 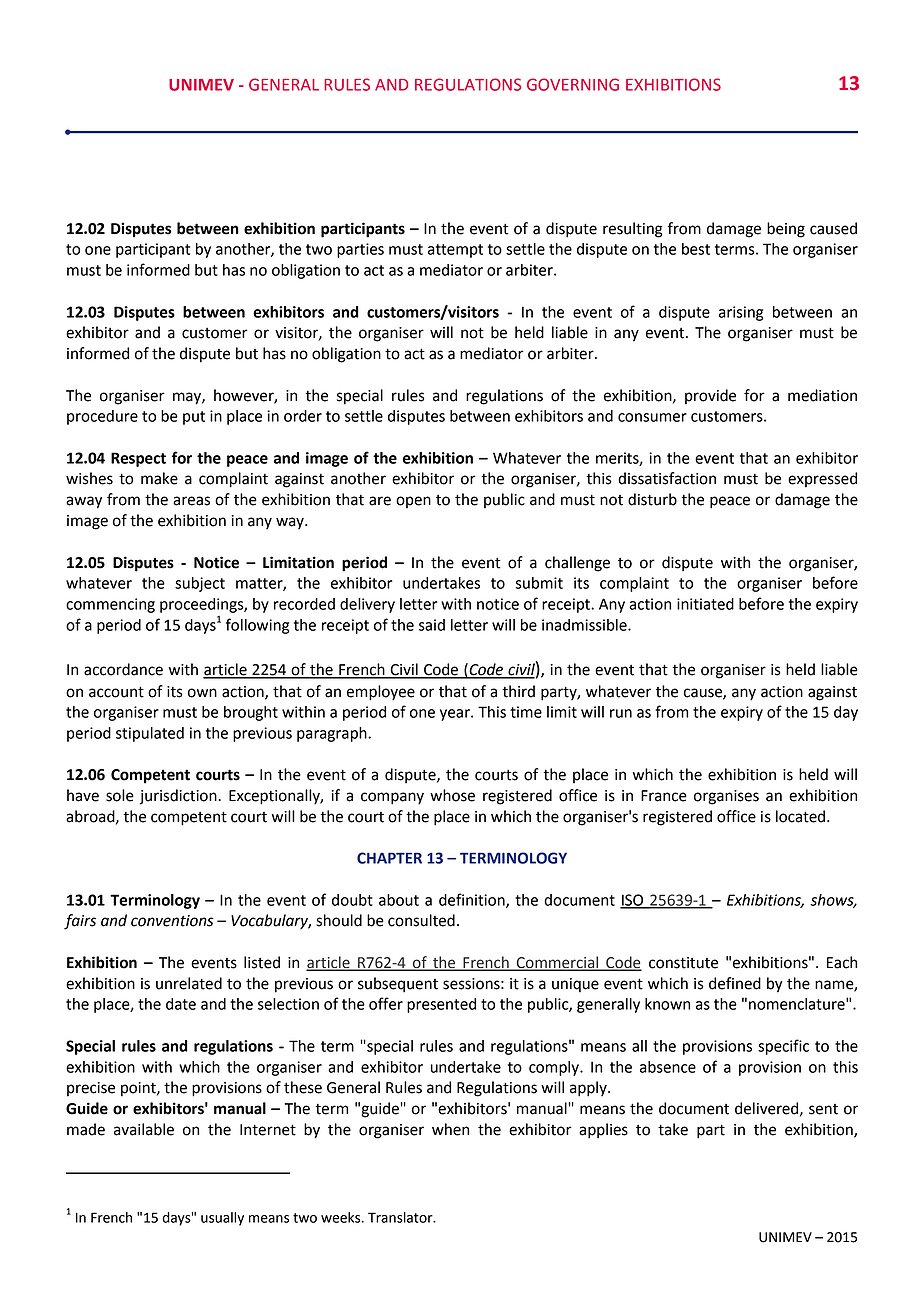 What do you see at coordinates (710, 396) in the document?
I see `provide` at bounding box center [710, 396].
